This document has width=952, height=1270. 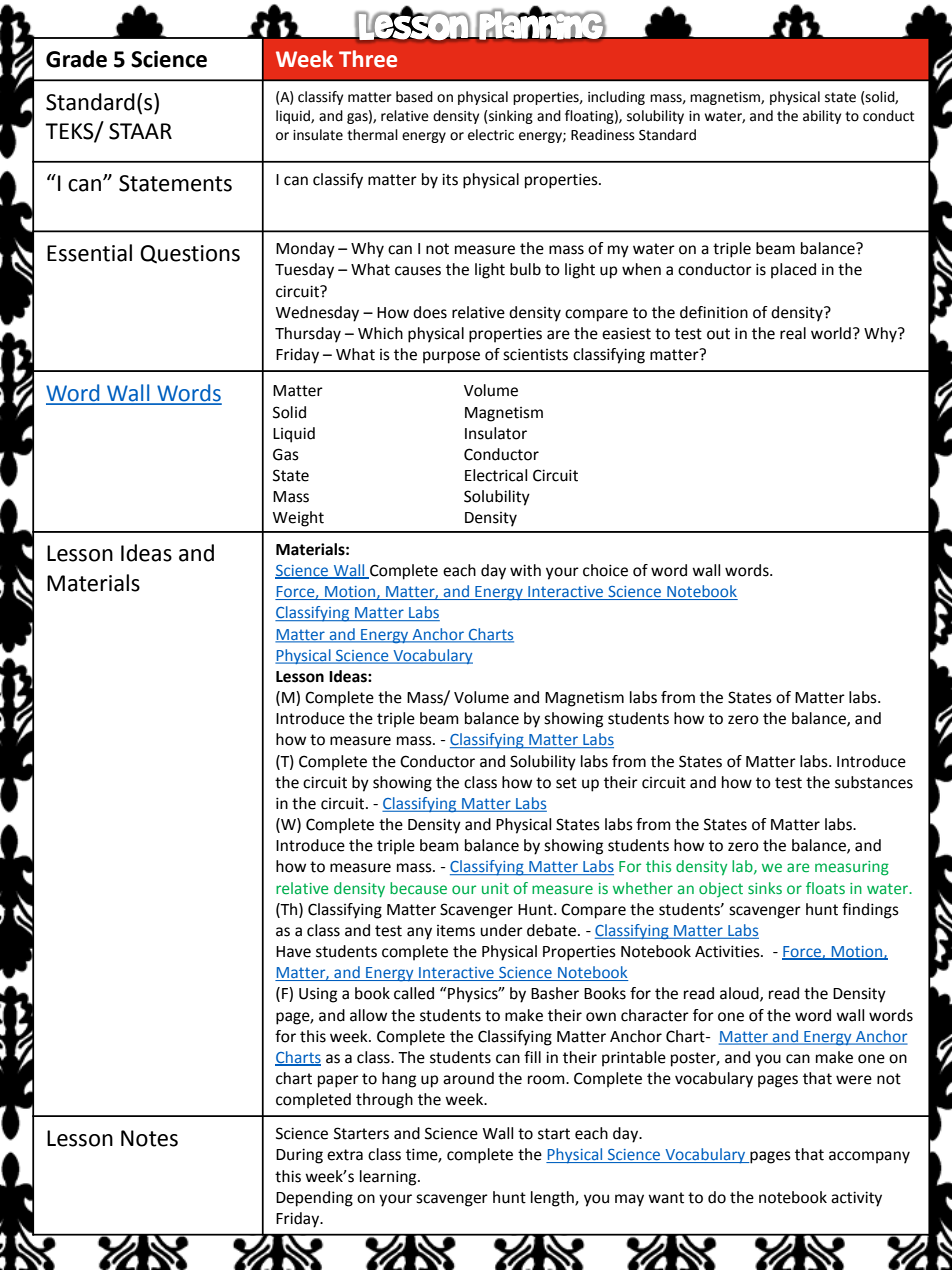 What do you see at coordinates (822, 117) in the document?
I see `ability` at bounding box center [822, 117].
